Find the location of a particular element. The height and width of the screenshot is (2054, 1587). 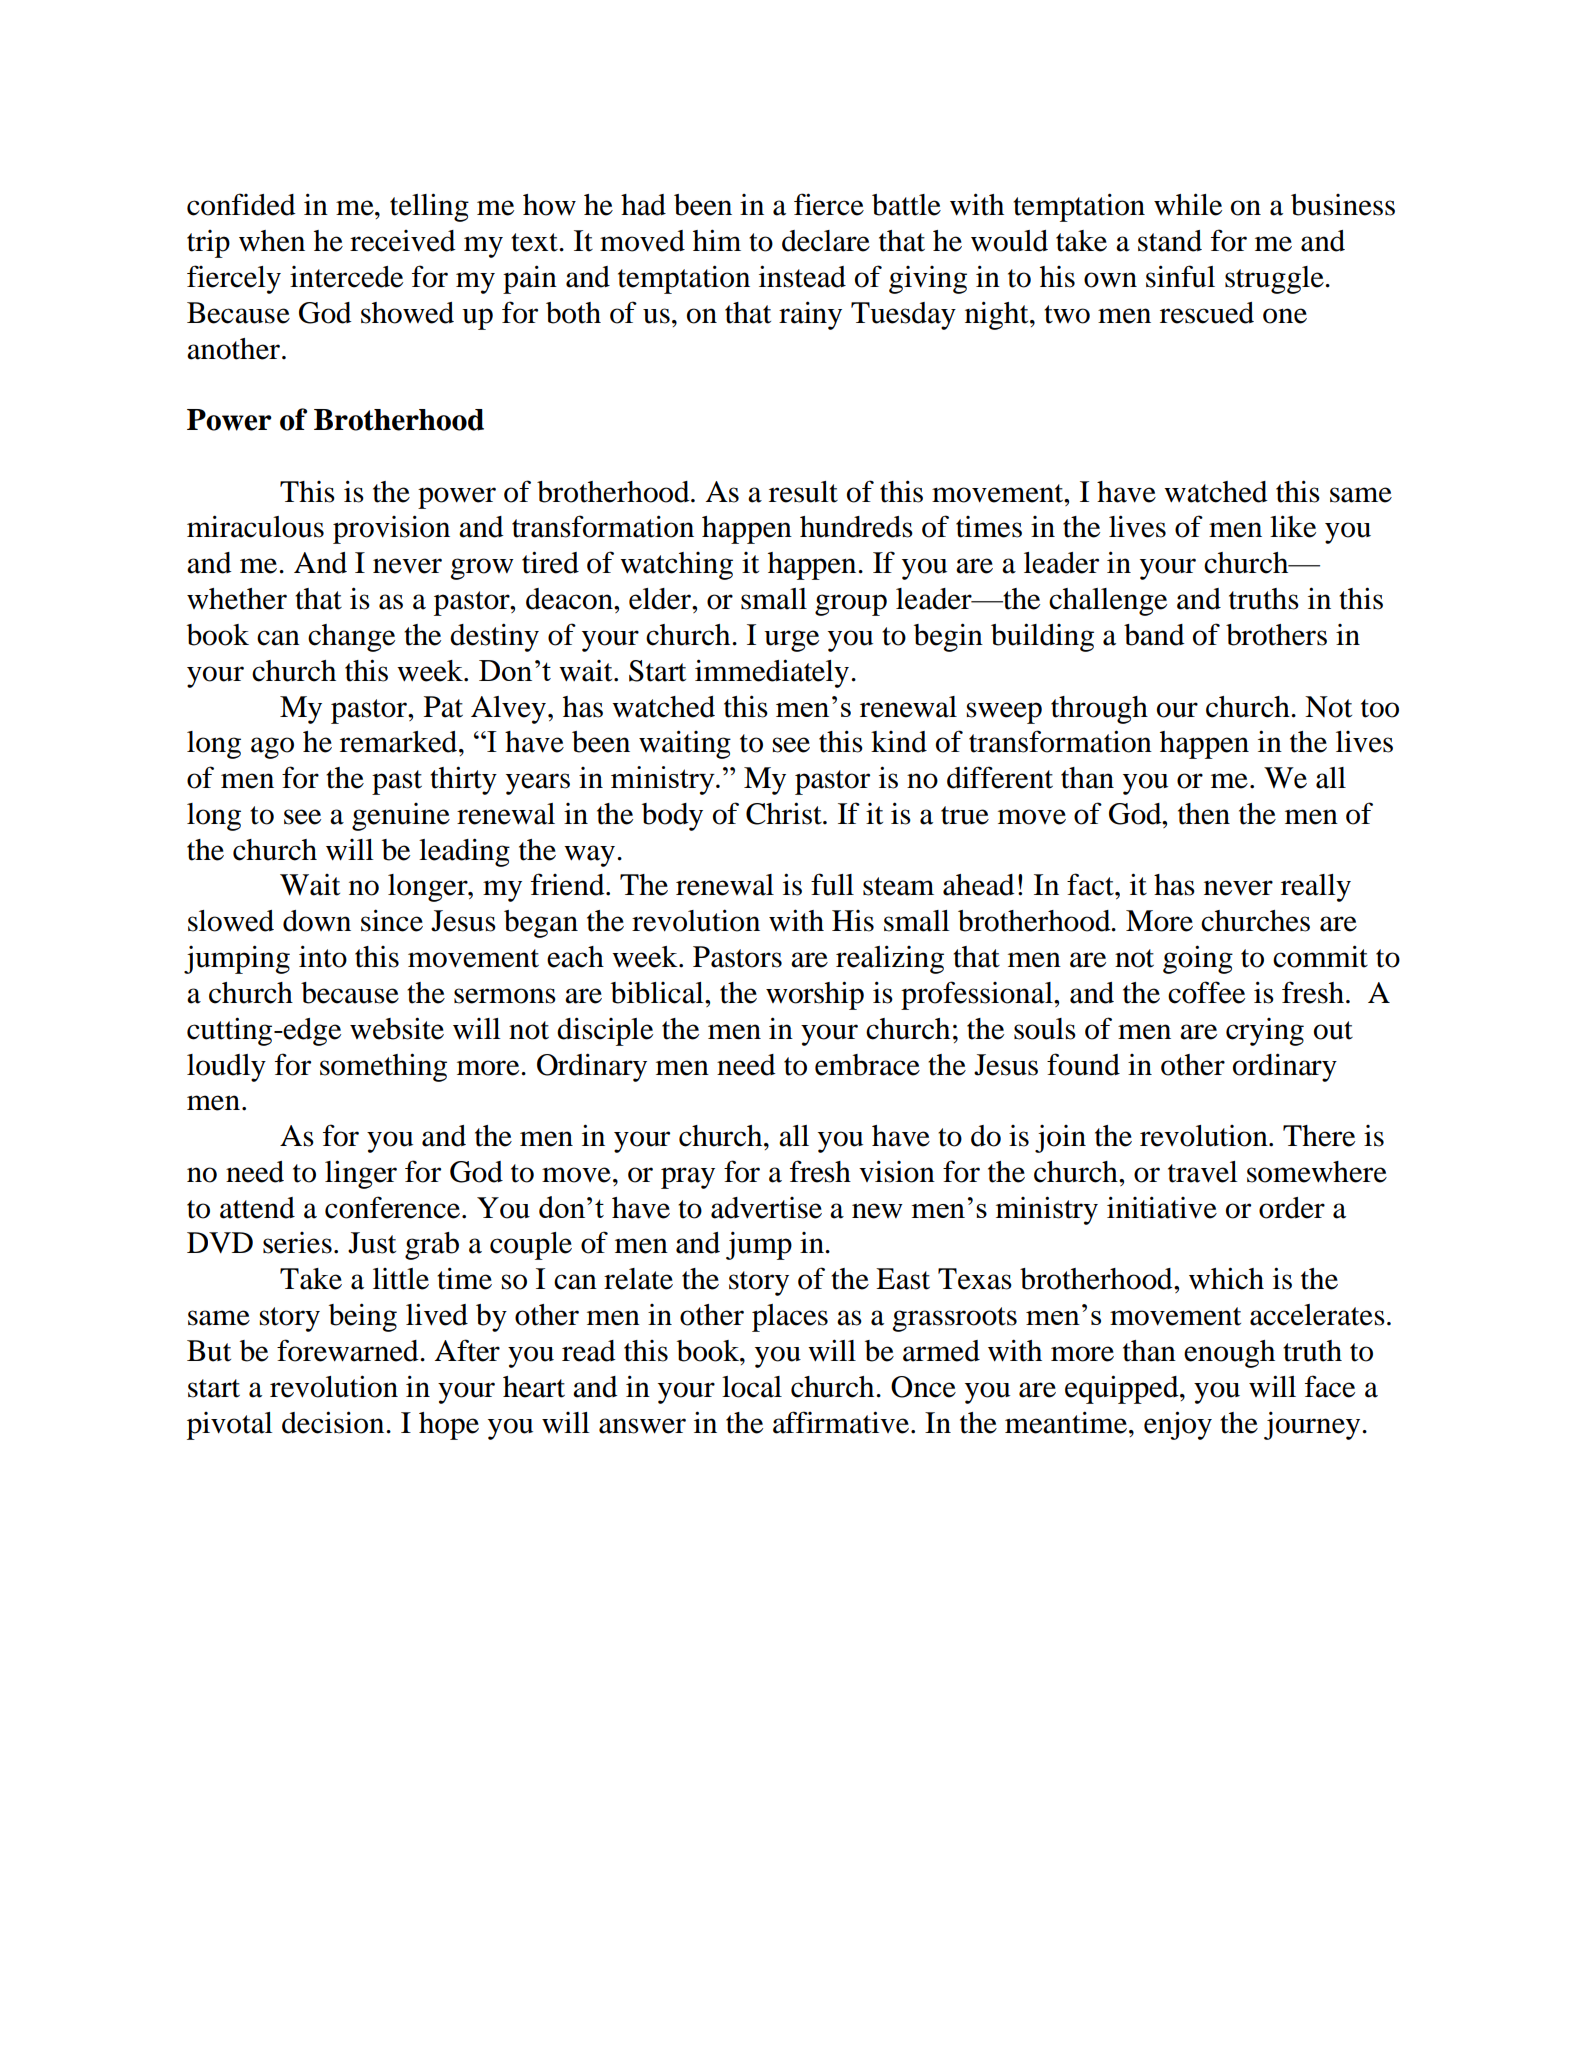

through is located at coordinates (1099, 710).
